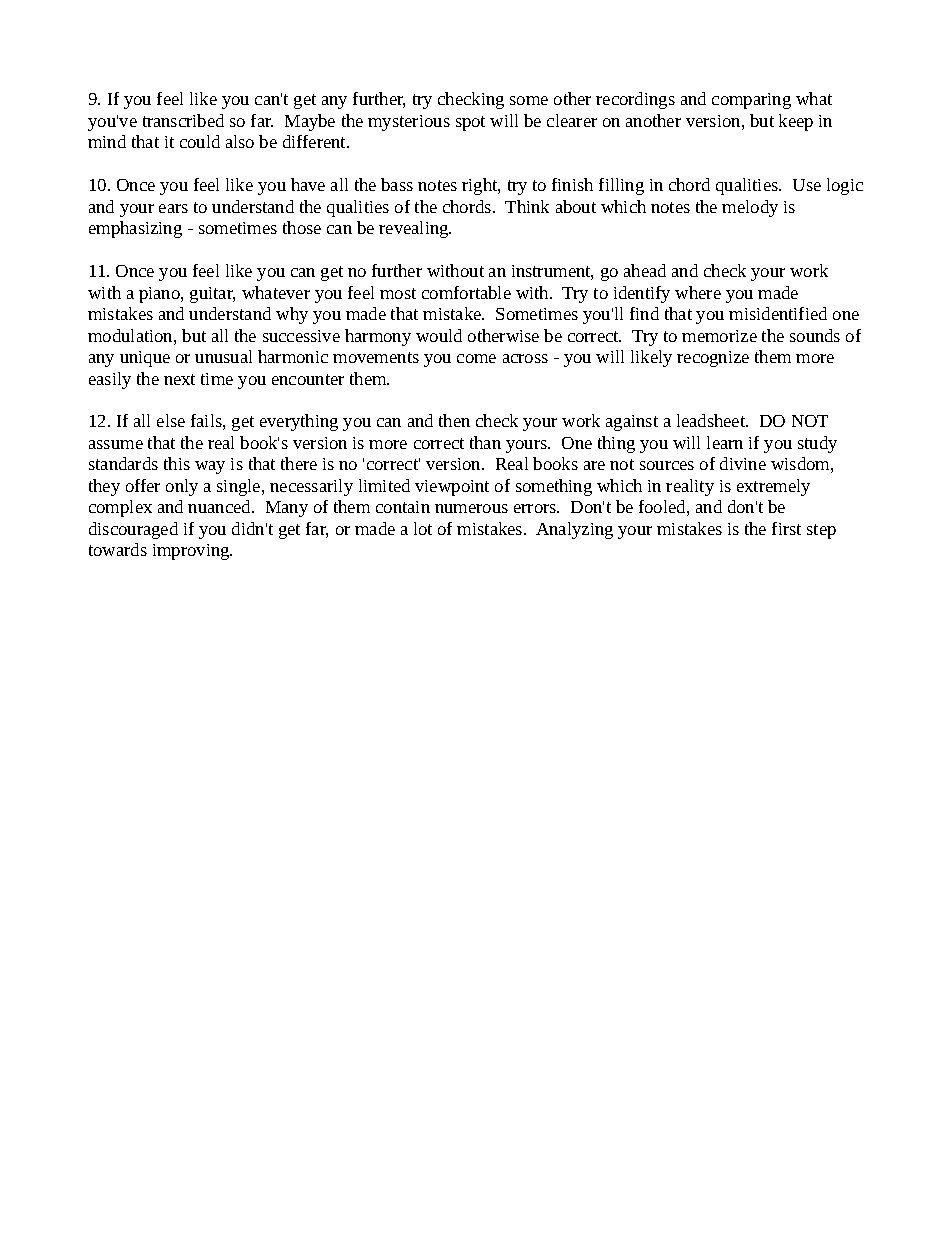  Describe the element at coordinates (778, 313) in the screenshot. I see `misidentified` at that location.
